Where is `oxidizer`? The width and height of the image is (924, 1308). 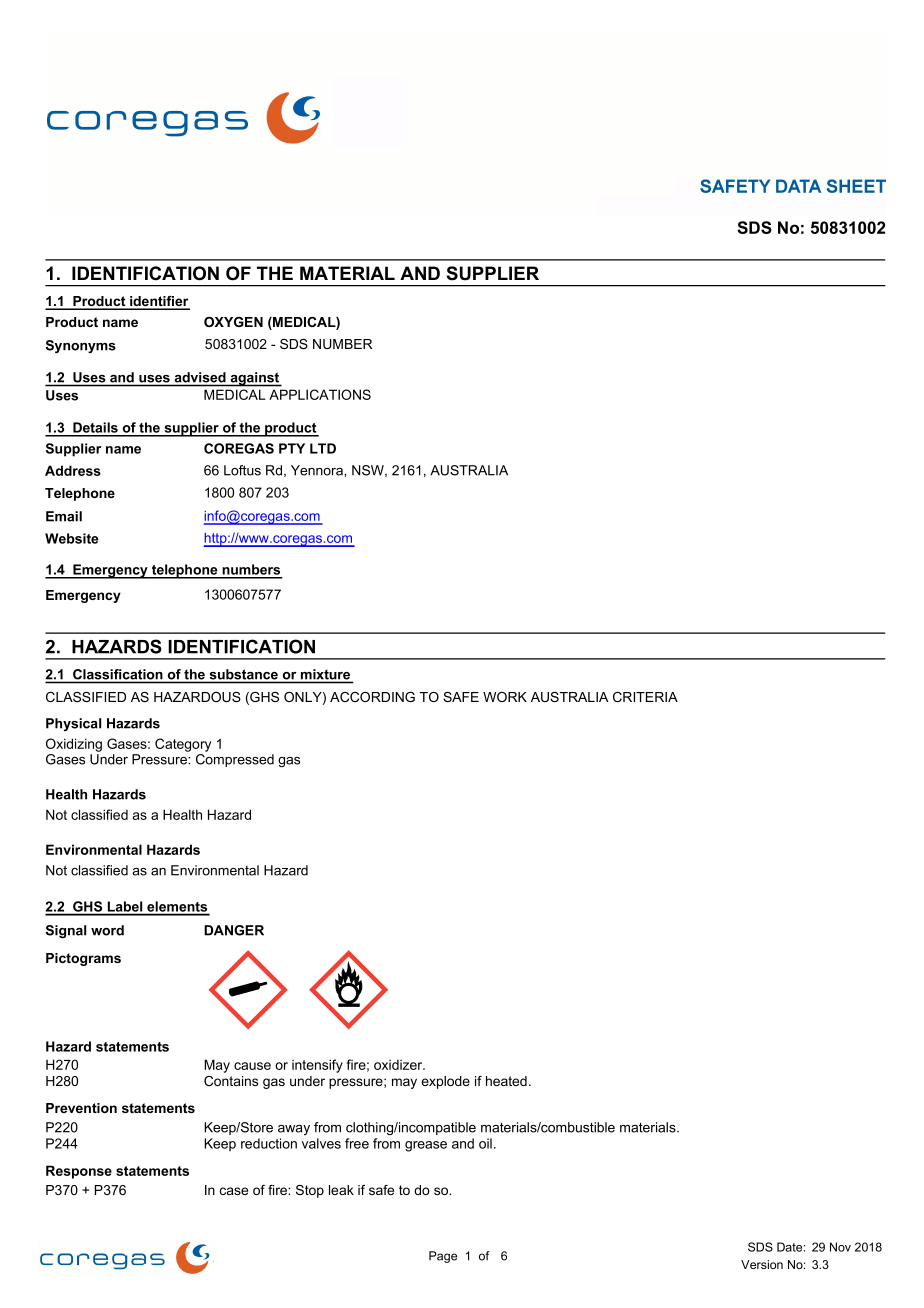
oxidizer is located at coordinates (399, 1065).
